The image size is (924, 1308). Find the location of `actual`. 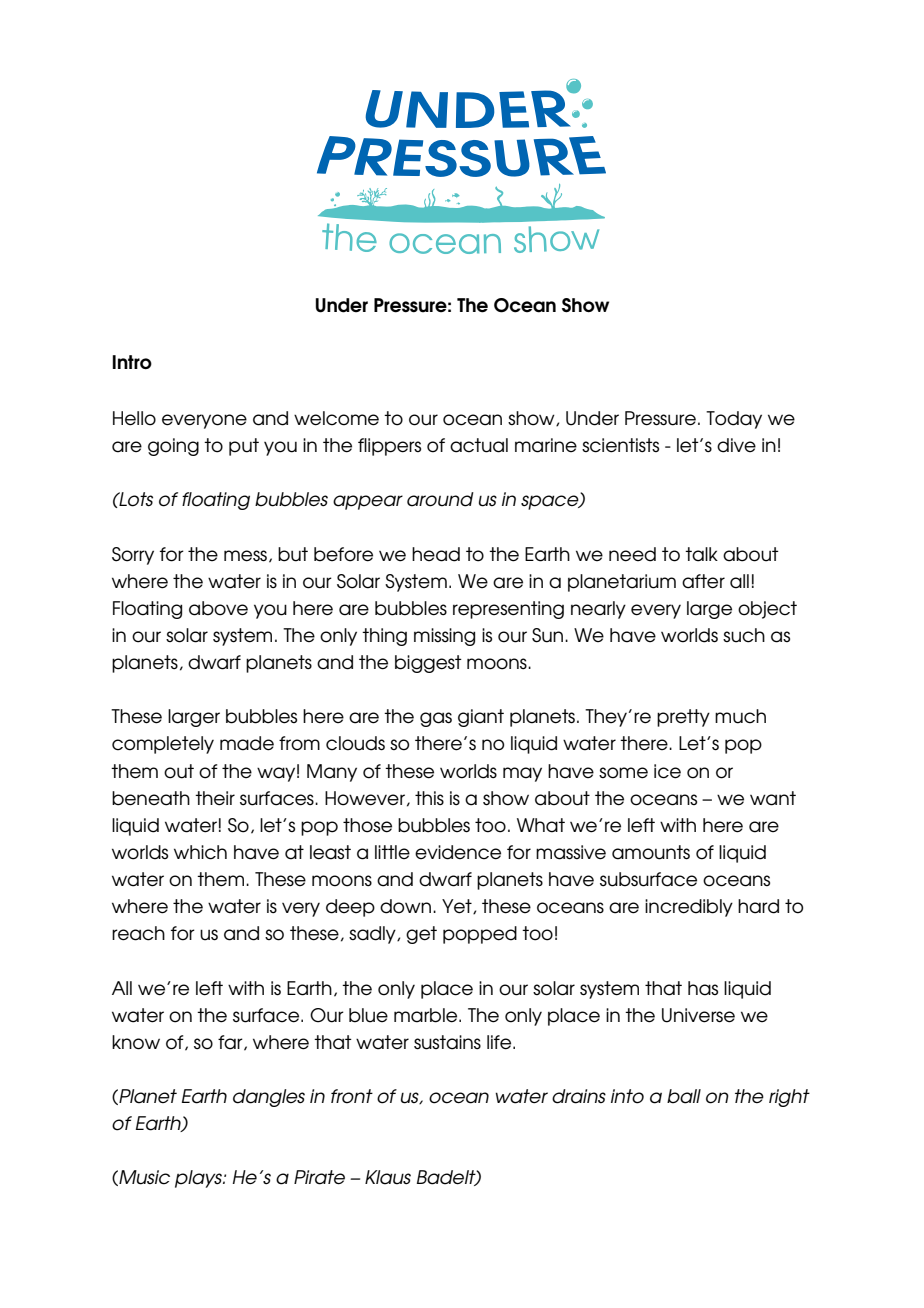

actual is located at coordinates (479, 445).
